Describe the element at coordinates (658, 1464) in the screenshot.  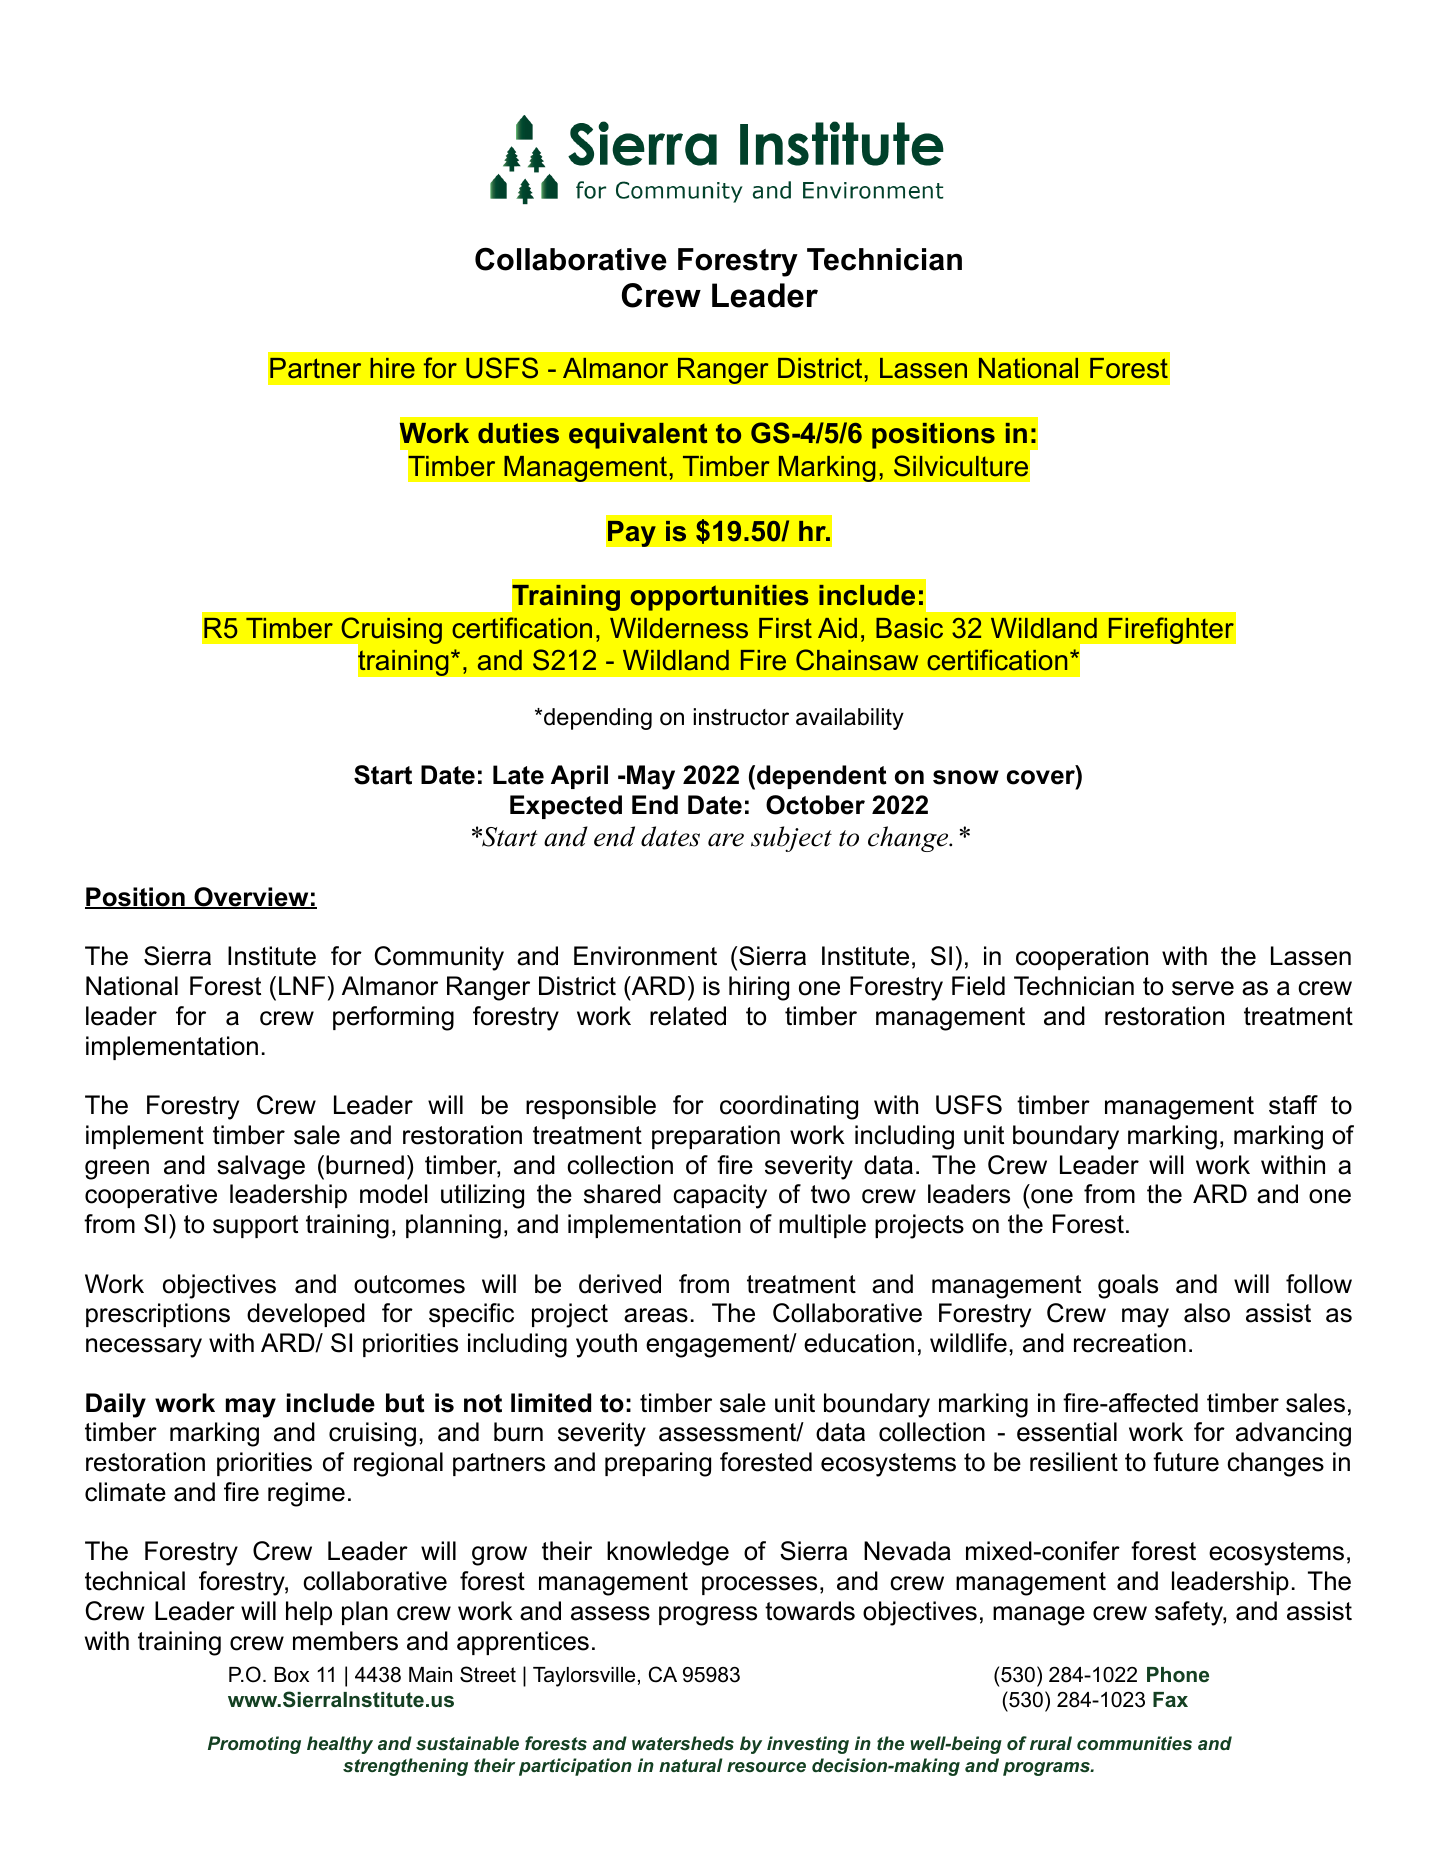
I see `preparing` at that location.
